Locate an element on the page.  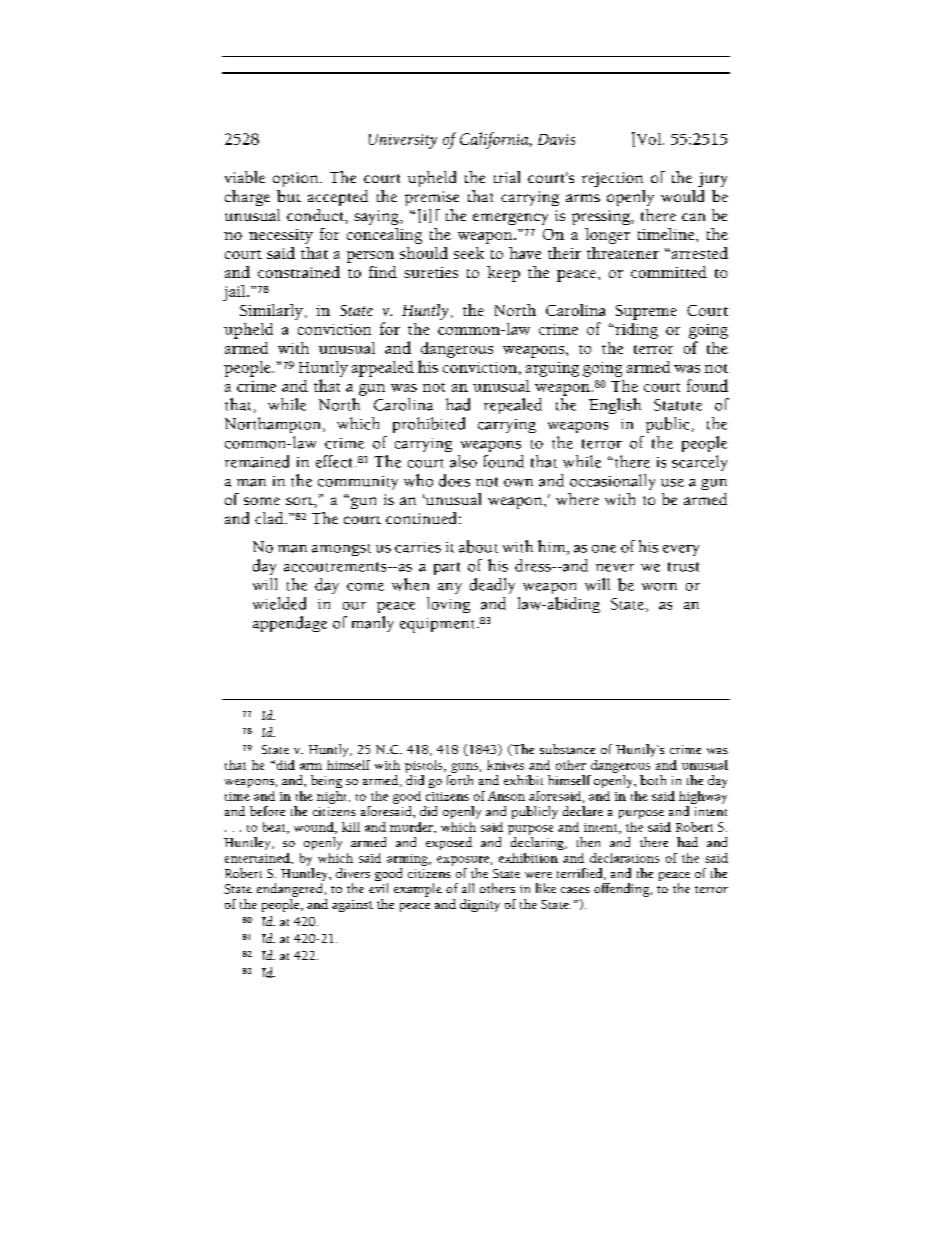
about is located at coordinates (478, 546).
